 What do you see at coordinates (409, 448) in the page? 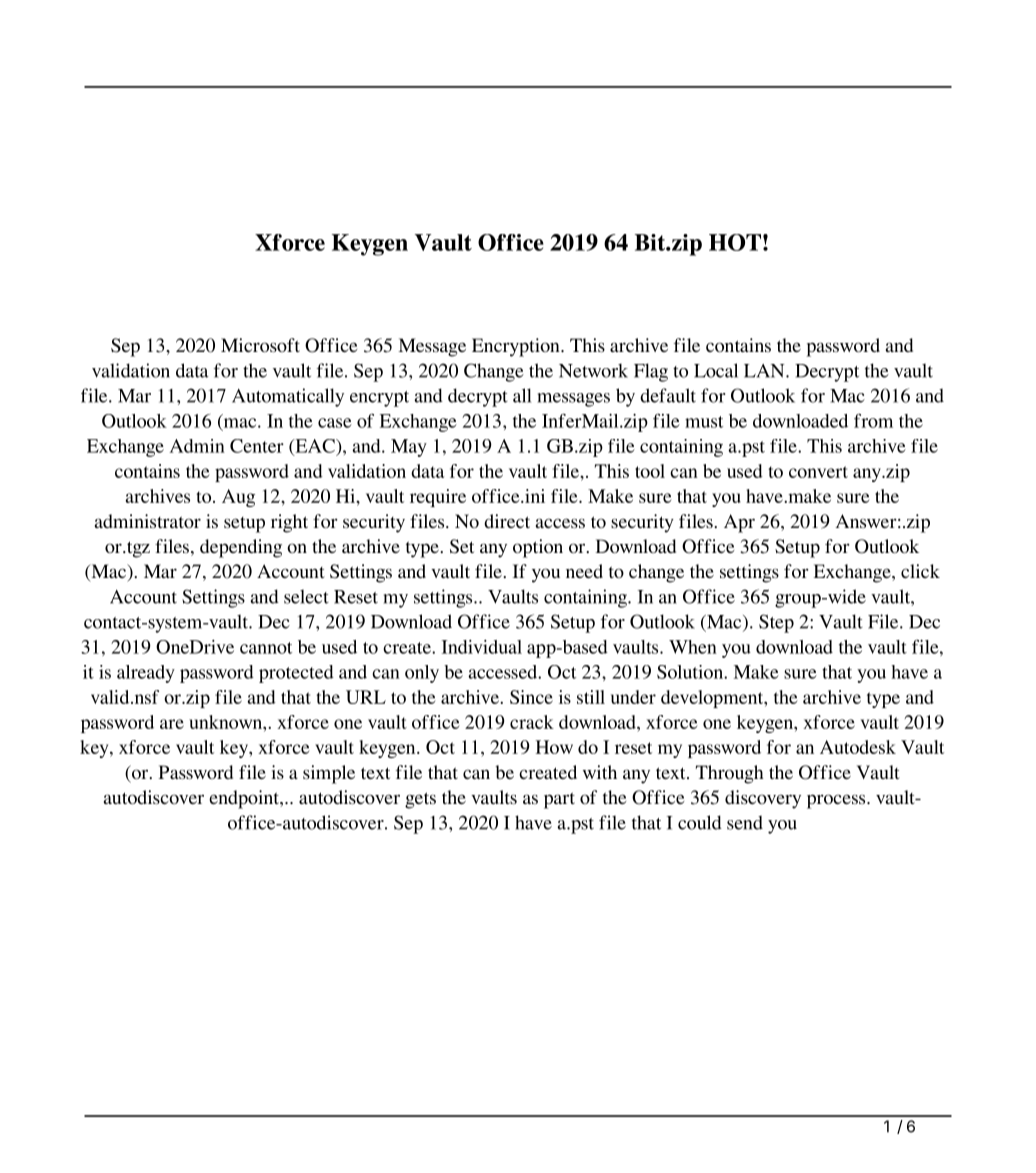
I see `May` at bounding box center [409, 448].
